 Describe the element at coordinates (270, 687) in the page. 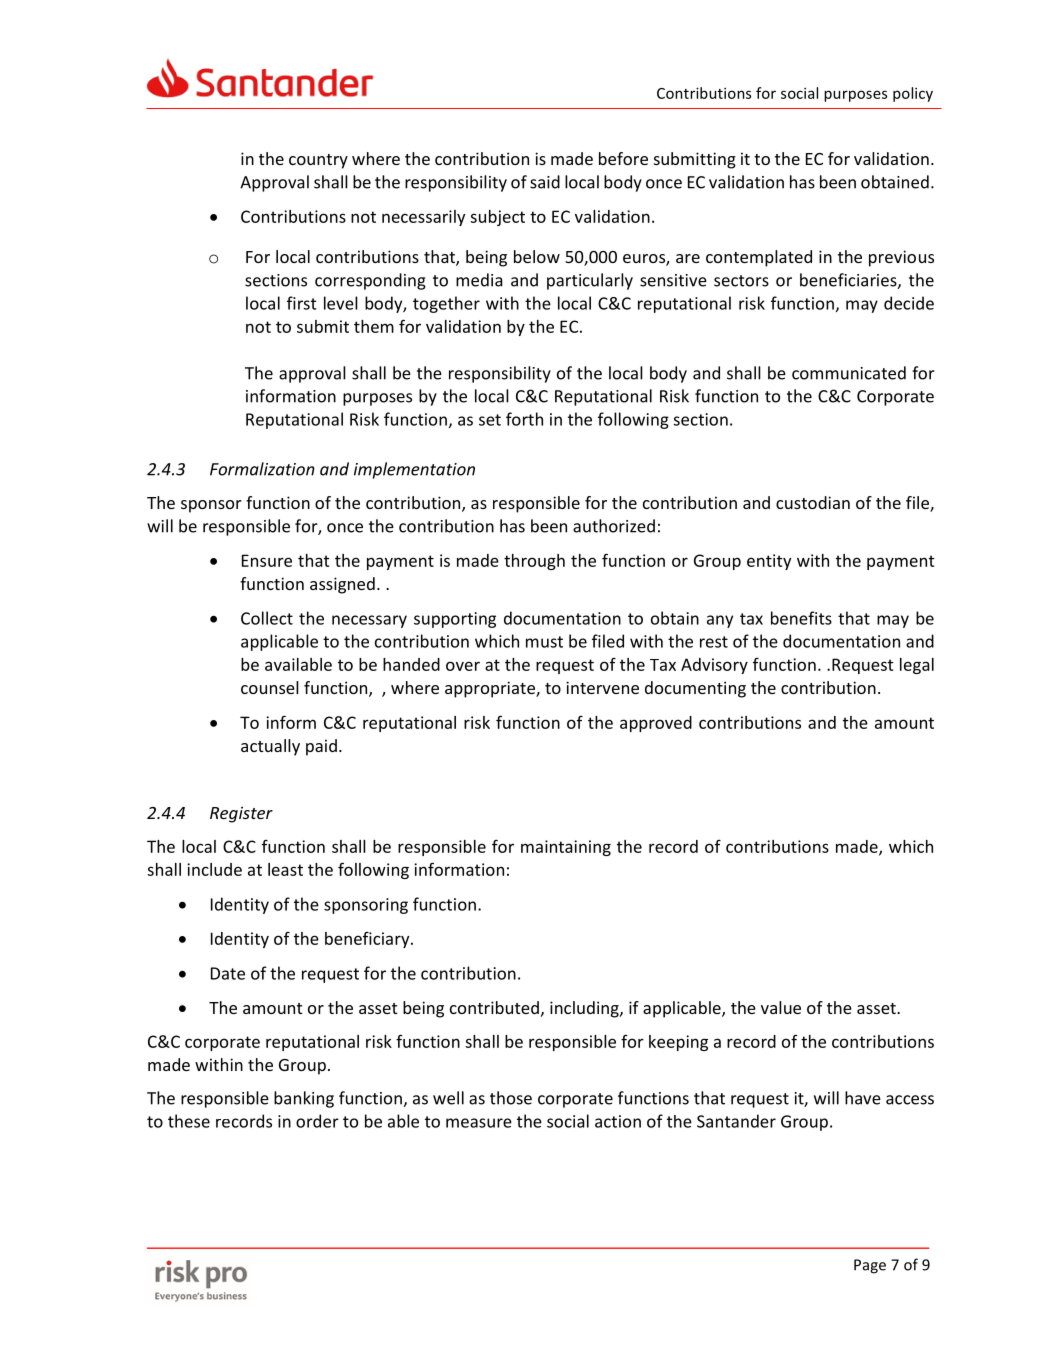

I see `counsel` at that location.
